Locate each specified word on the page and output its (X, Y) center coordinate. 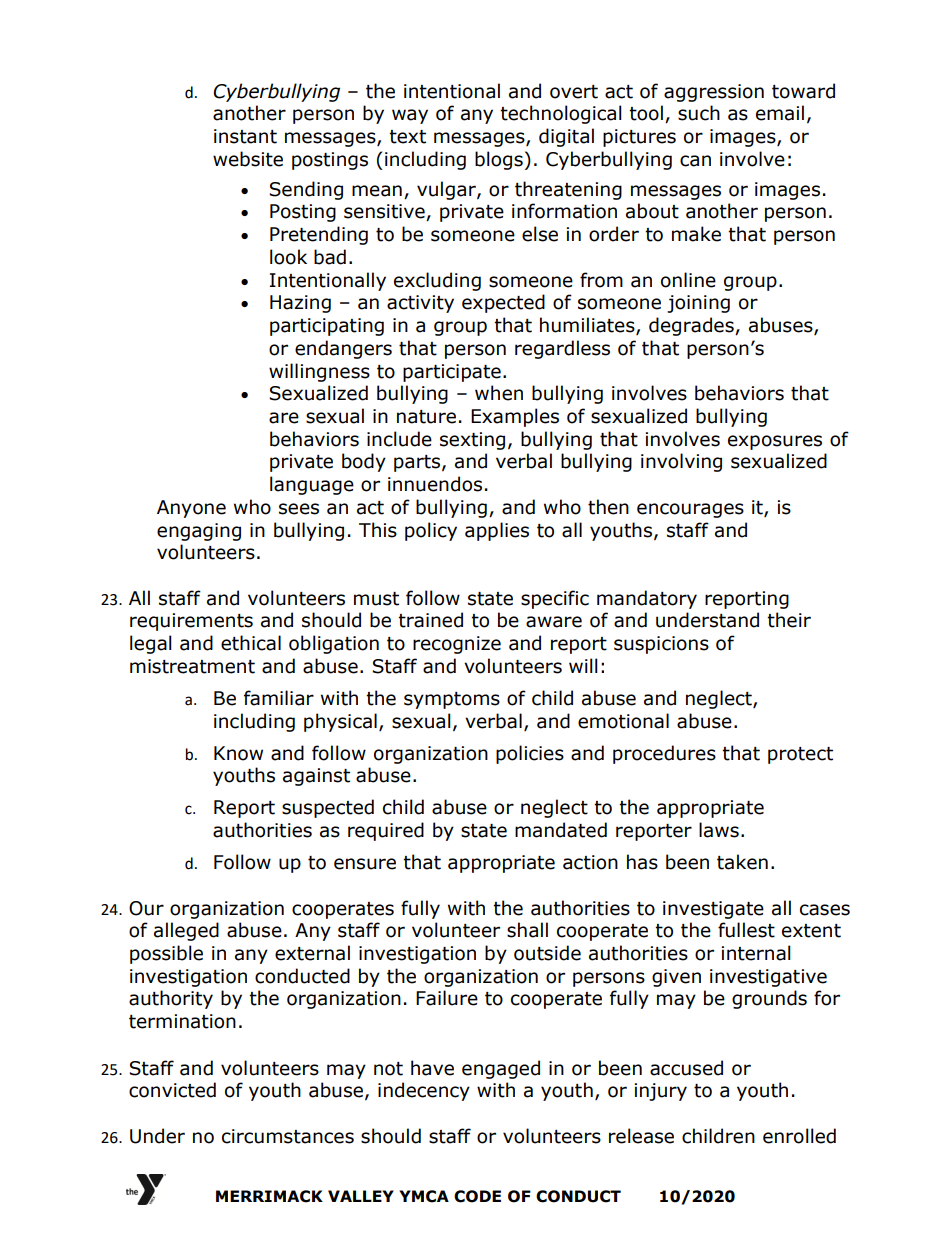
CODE (477, 1196)
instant (245, 136)
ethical (251, 643)
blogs (499, 160)
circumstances (288, 1136)
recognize (457, 645)
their (789, 620)
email (780, 113)
